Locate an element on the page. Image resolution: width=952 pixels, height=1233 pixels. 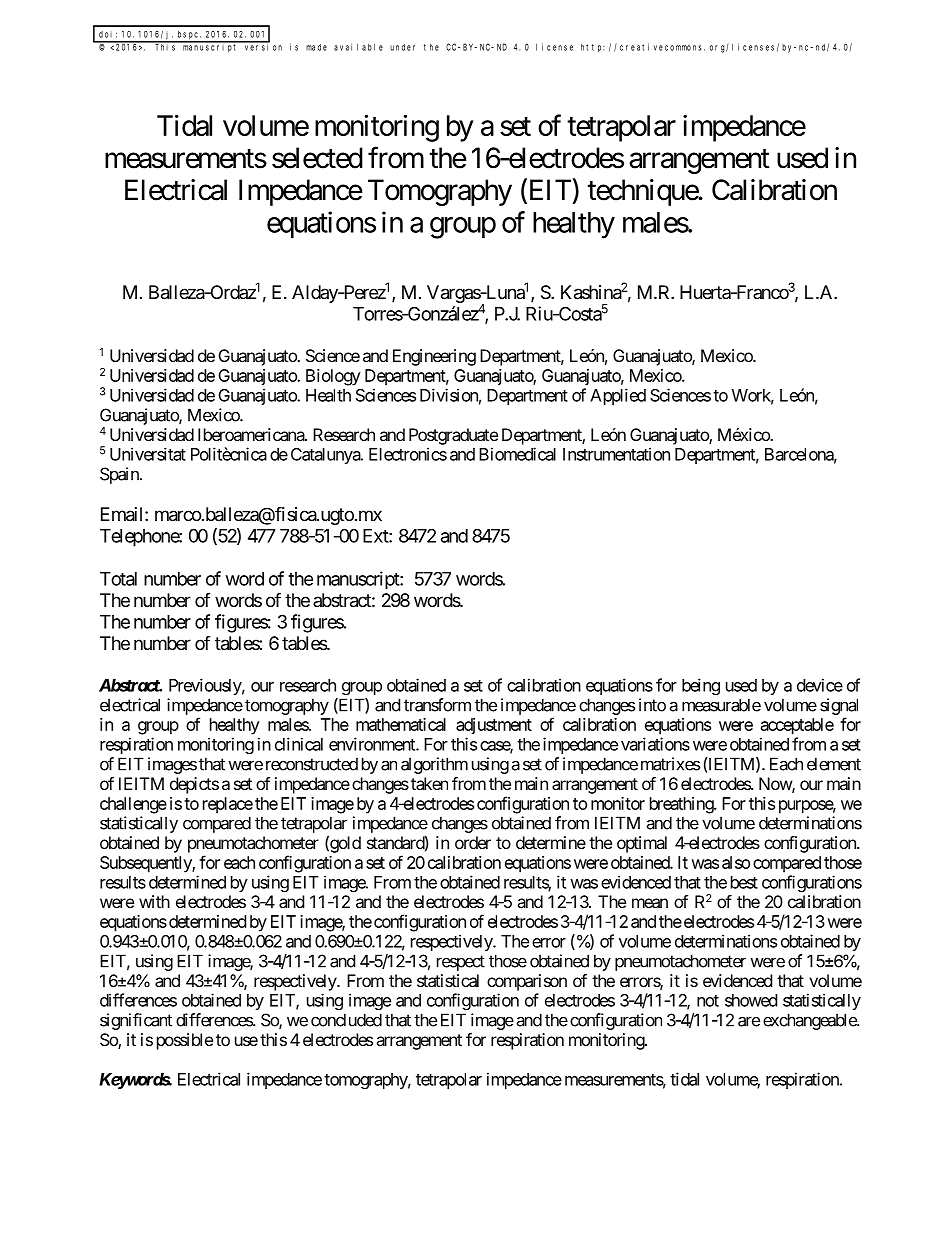
also is located at coordinates (736, 862).
